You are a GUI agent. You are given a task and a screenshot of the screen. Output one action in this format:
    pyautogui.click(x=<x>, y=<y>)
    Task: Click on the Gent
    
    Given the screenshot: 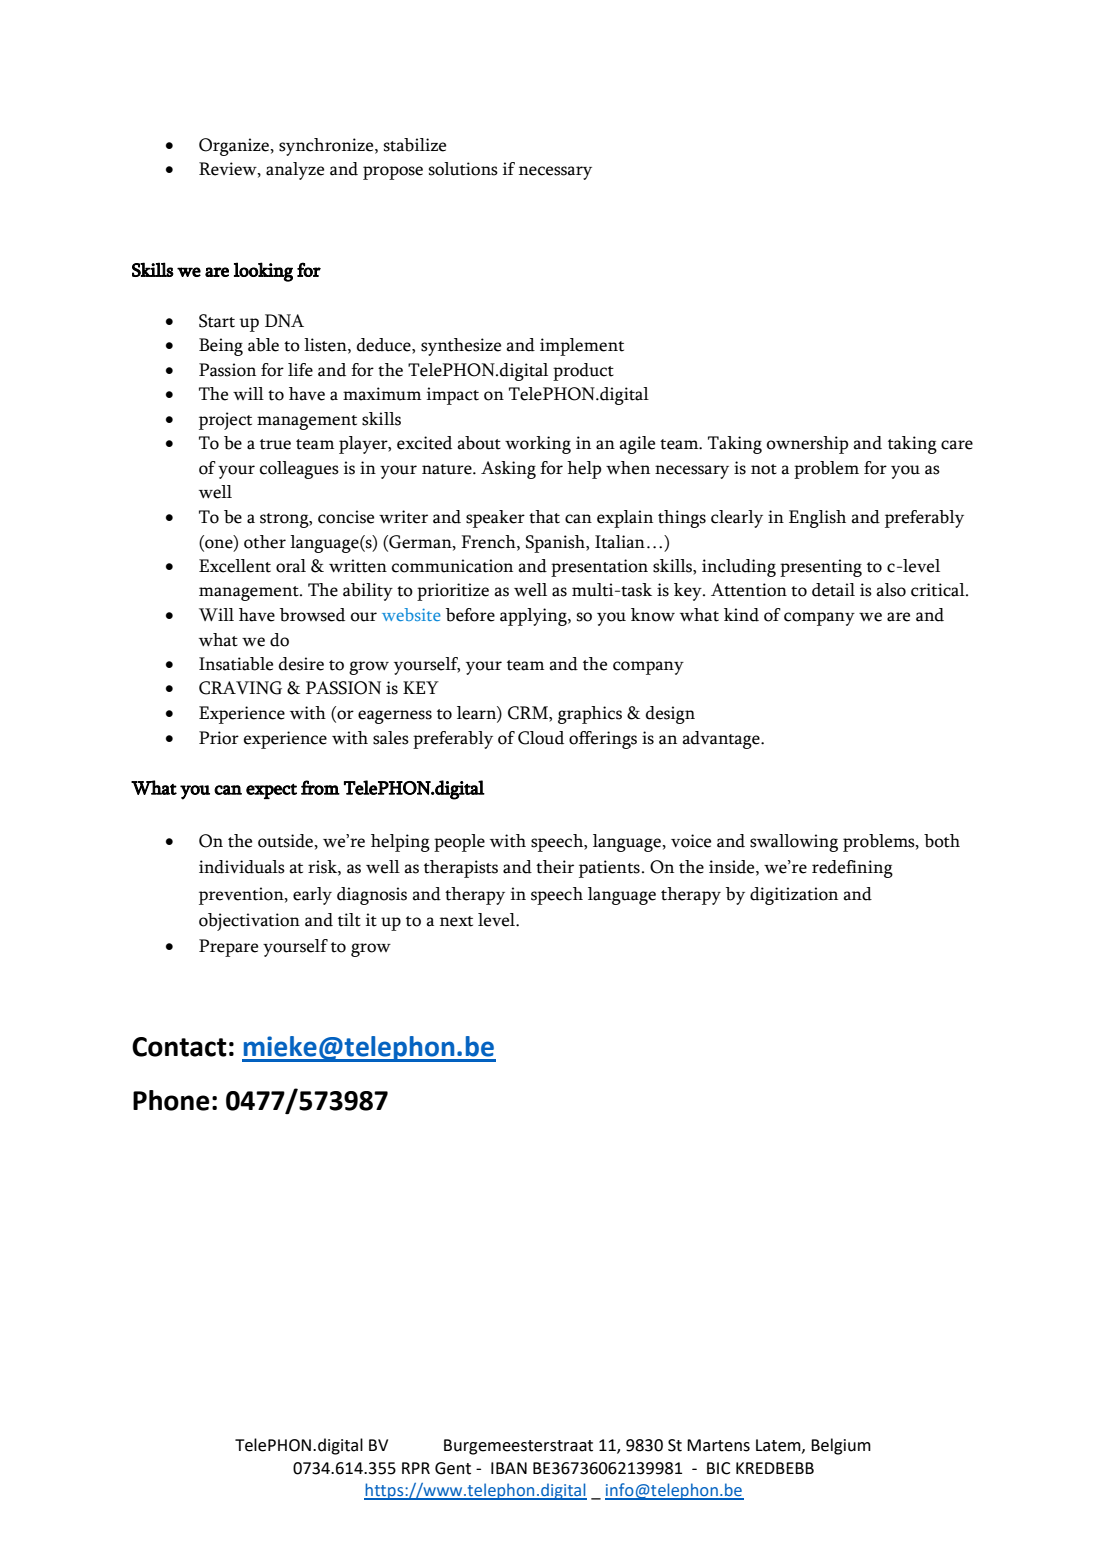 What is the action you would take?
    pyautogui.click(x=453, y=1468)
